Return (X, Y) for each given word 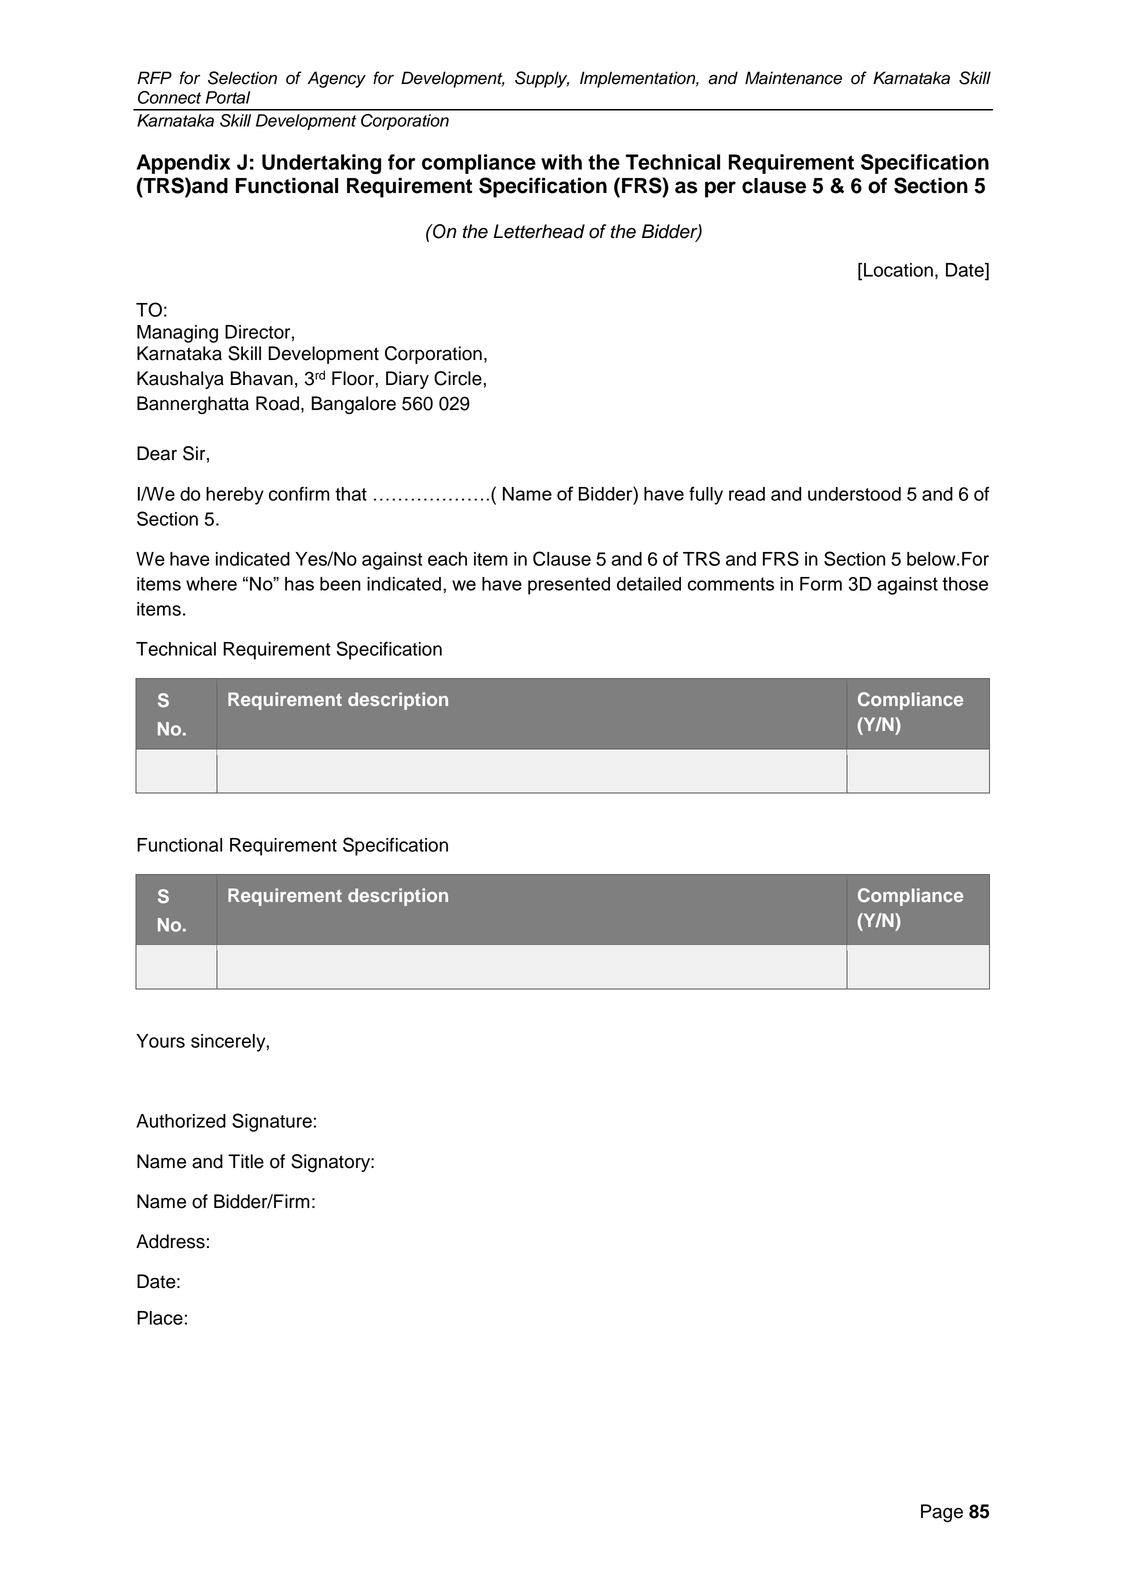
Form (821, 584)
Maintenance (793, 78)
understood (854, 494)
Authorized (181, 1121)
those (965, 584)
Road (277, 403)
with (561, 162)
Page (942, 1513)
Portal (228, 97)
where (211, 584)
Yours (160, 1041)
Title (246, 1161)
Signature (272, 1122)
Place (160, 1318)
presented (569, 586)
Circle (459, 378)
